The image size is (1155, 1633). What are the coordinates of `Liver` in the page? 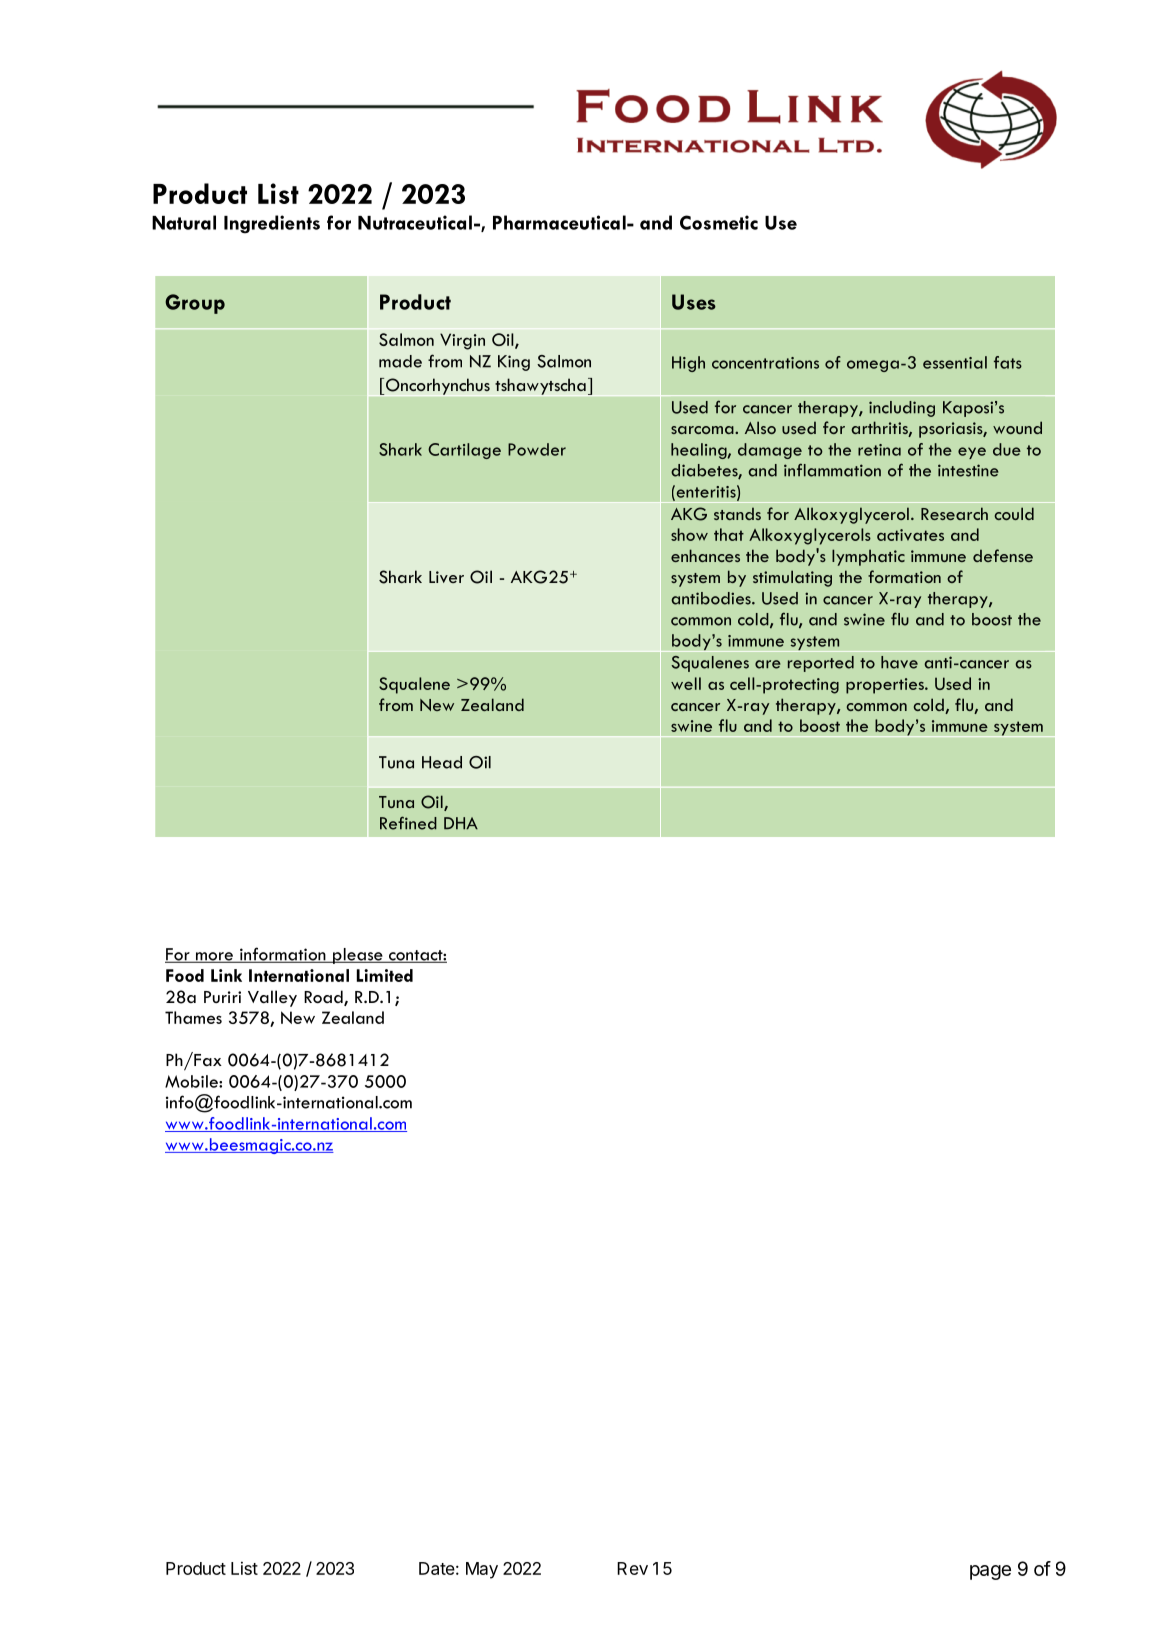 It's located at (446, 577).
